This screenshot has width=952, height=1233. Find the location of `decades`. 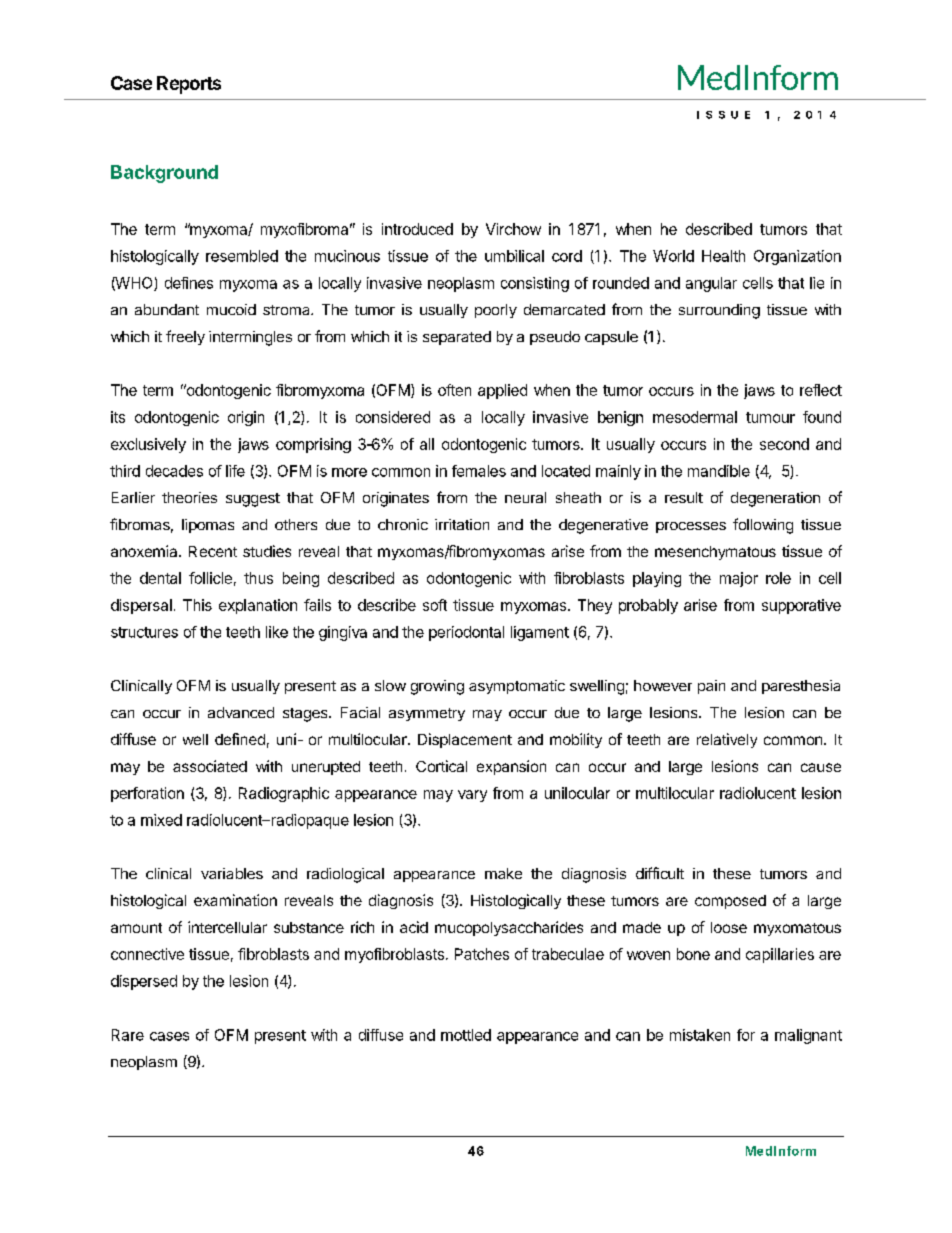

decades is located at coordinates (174, 471).
